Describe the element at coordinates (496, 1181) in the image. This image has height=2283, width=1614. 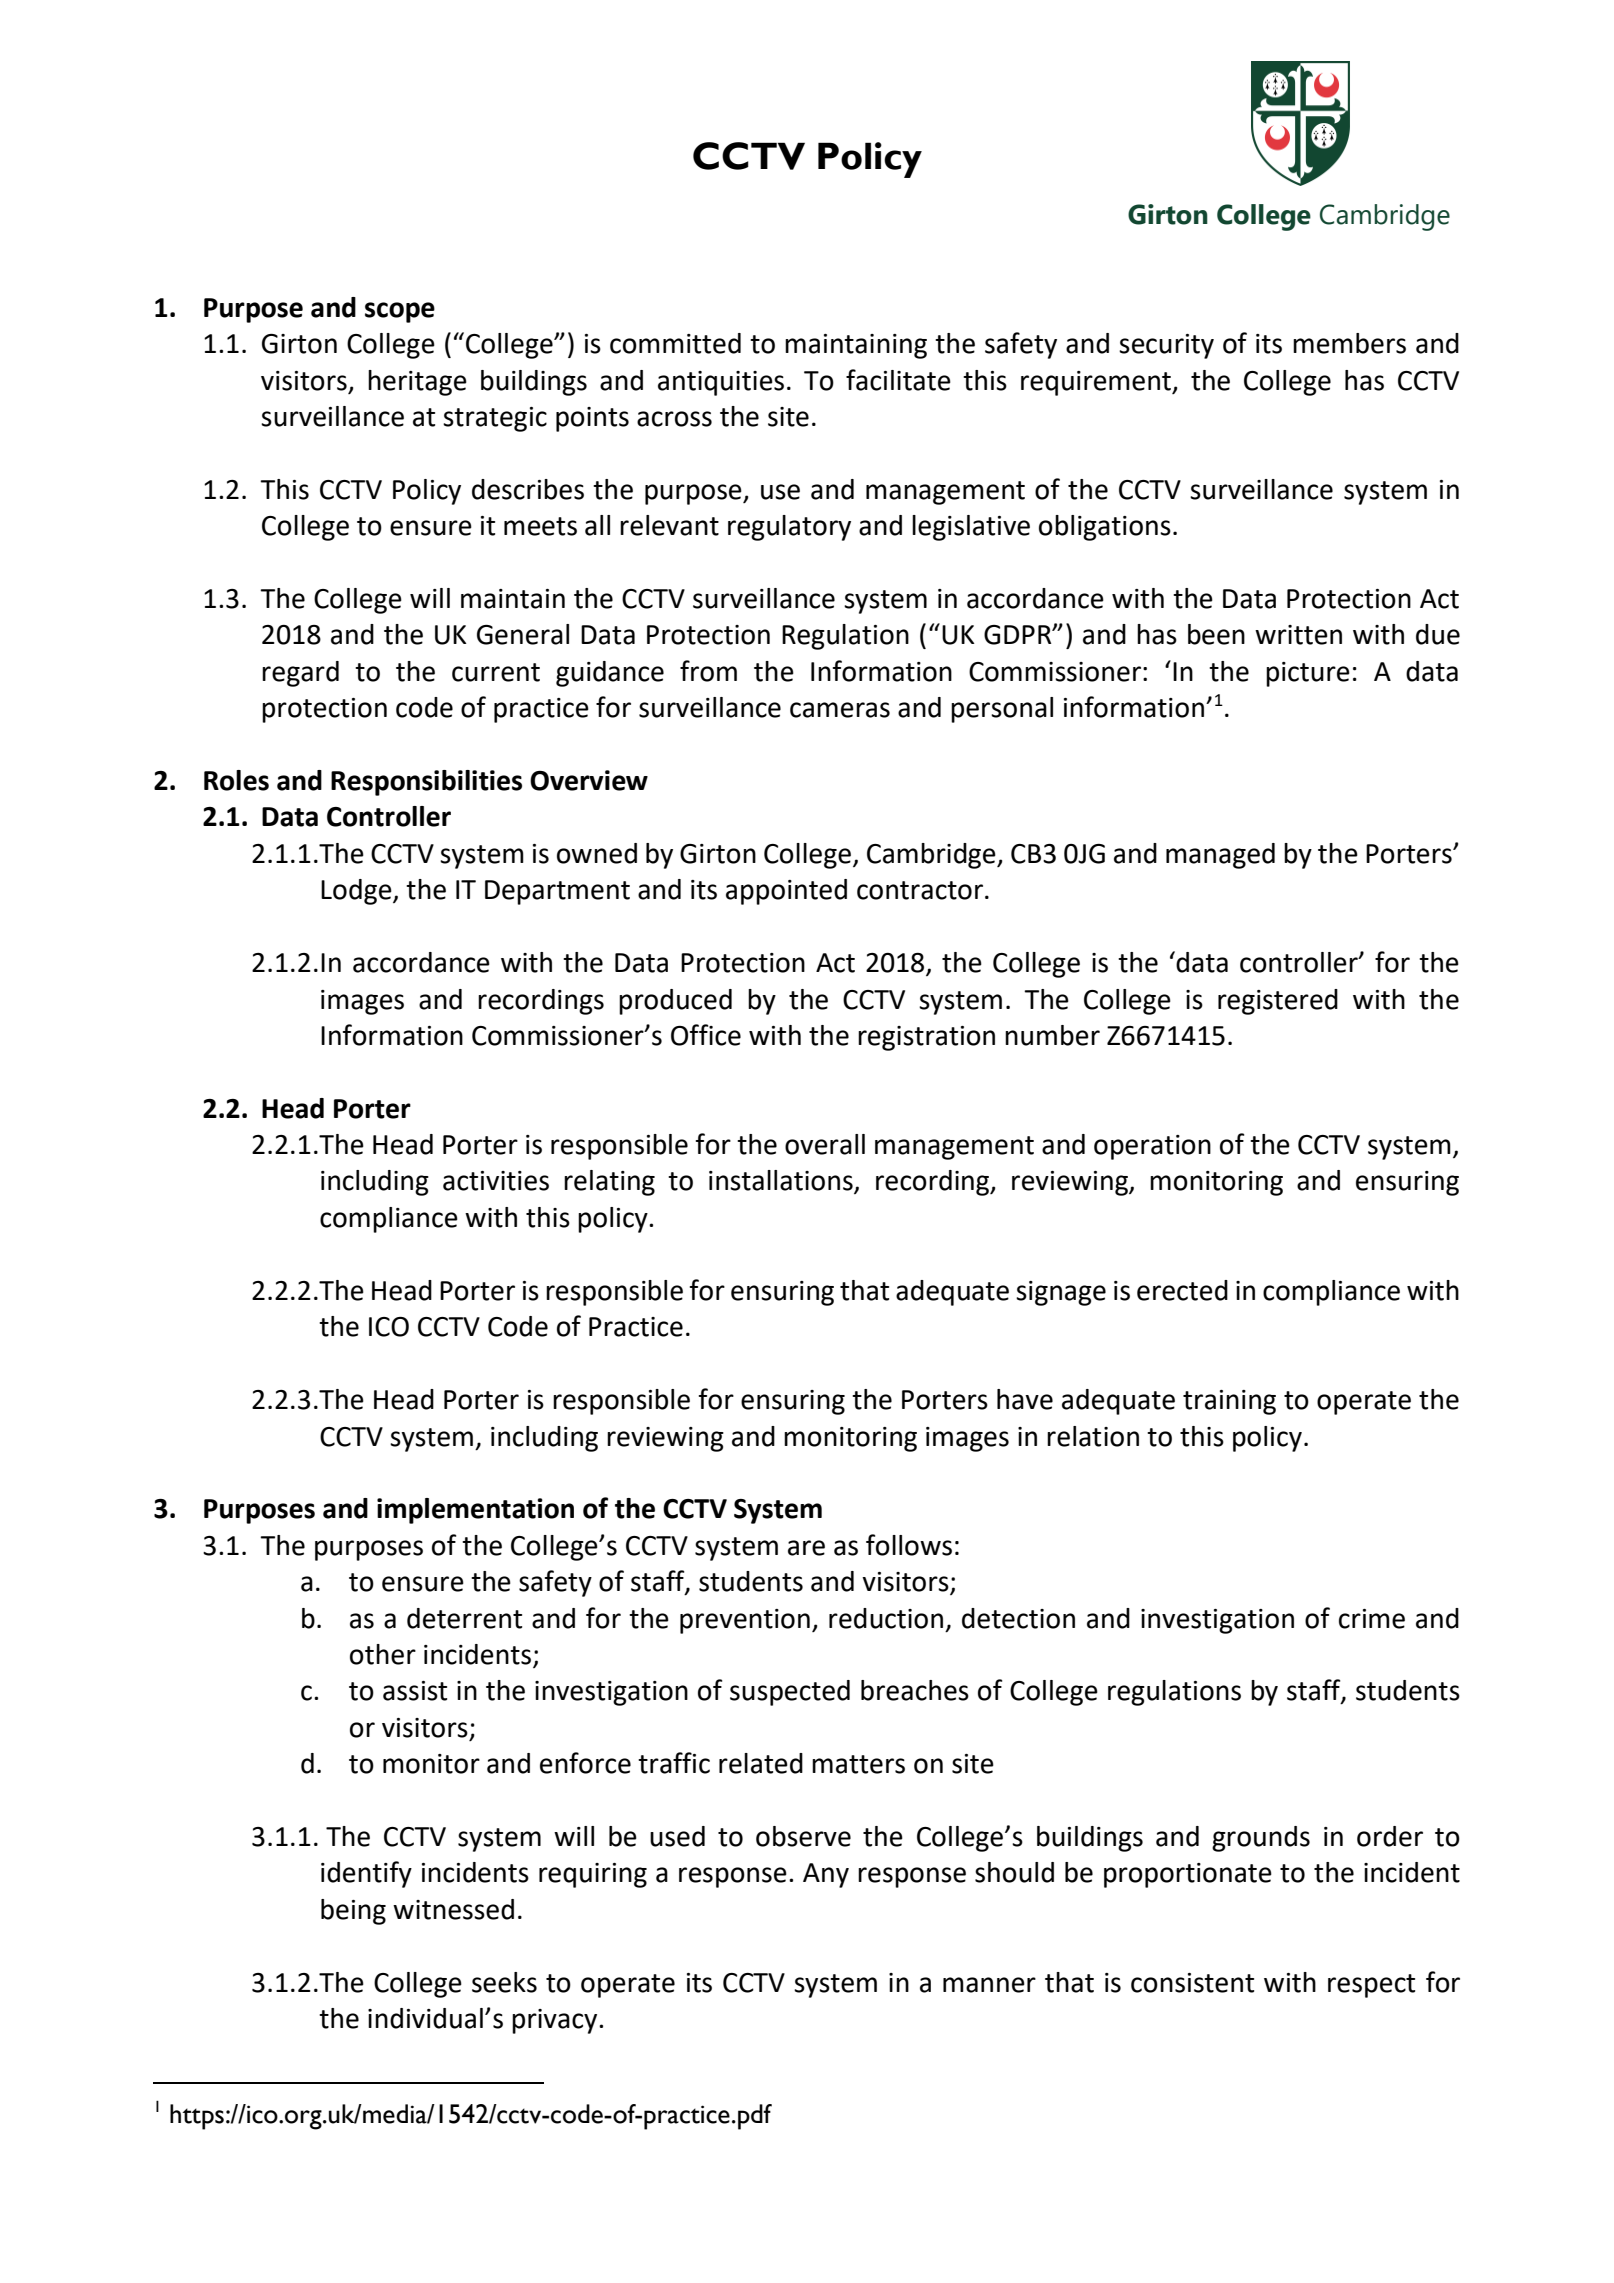
I see `activities` at that location.
